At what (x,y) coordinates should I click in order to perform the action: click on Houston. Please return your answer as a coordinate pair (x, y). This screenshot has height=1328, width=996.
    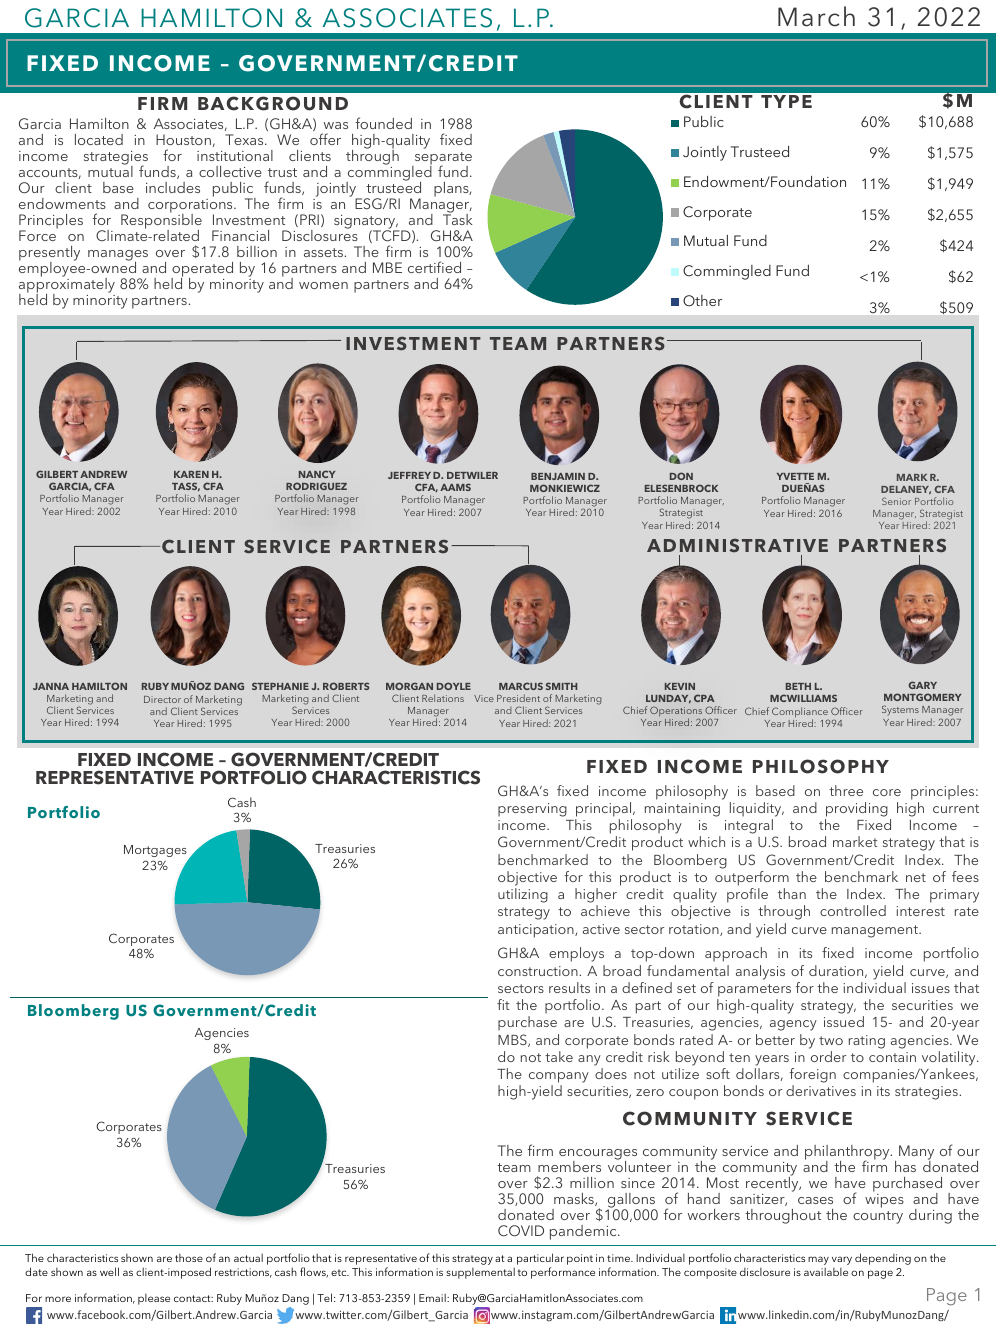
    Looking at the image, I should click on (183, 139).
